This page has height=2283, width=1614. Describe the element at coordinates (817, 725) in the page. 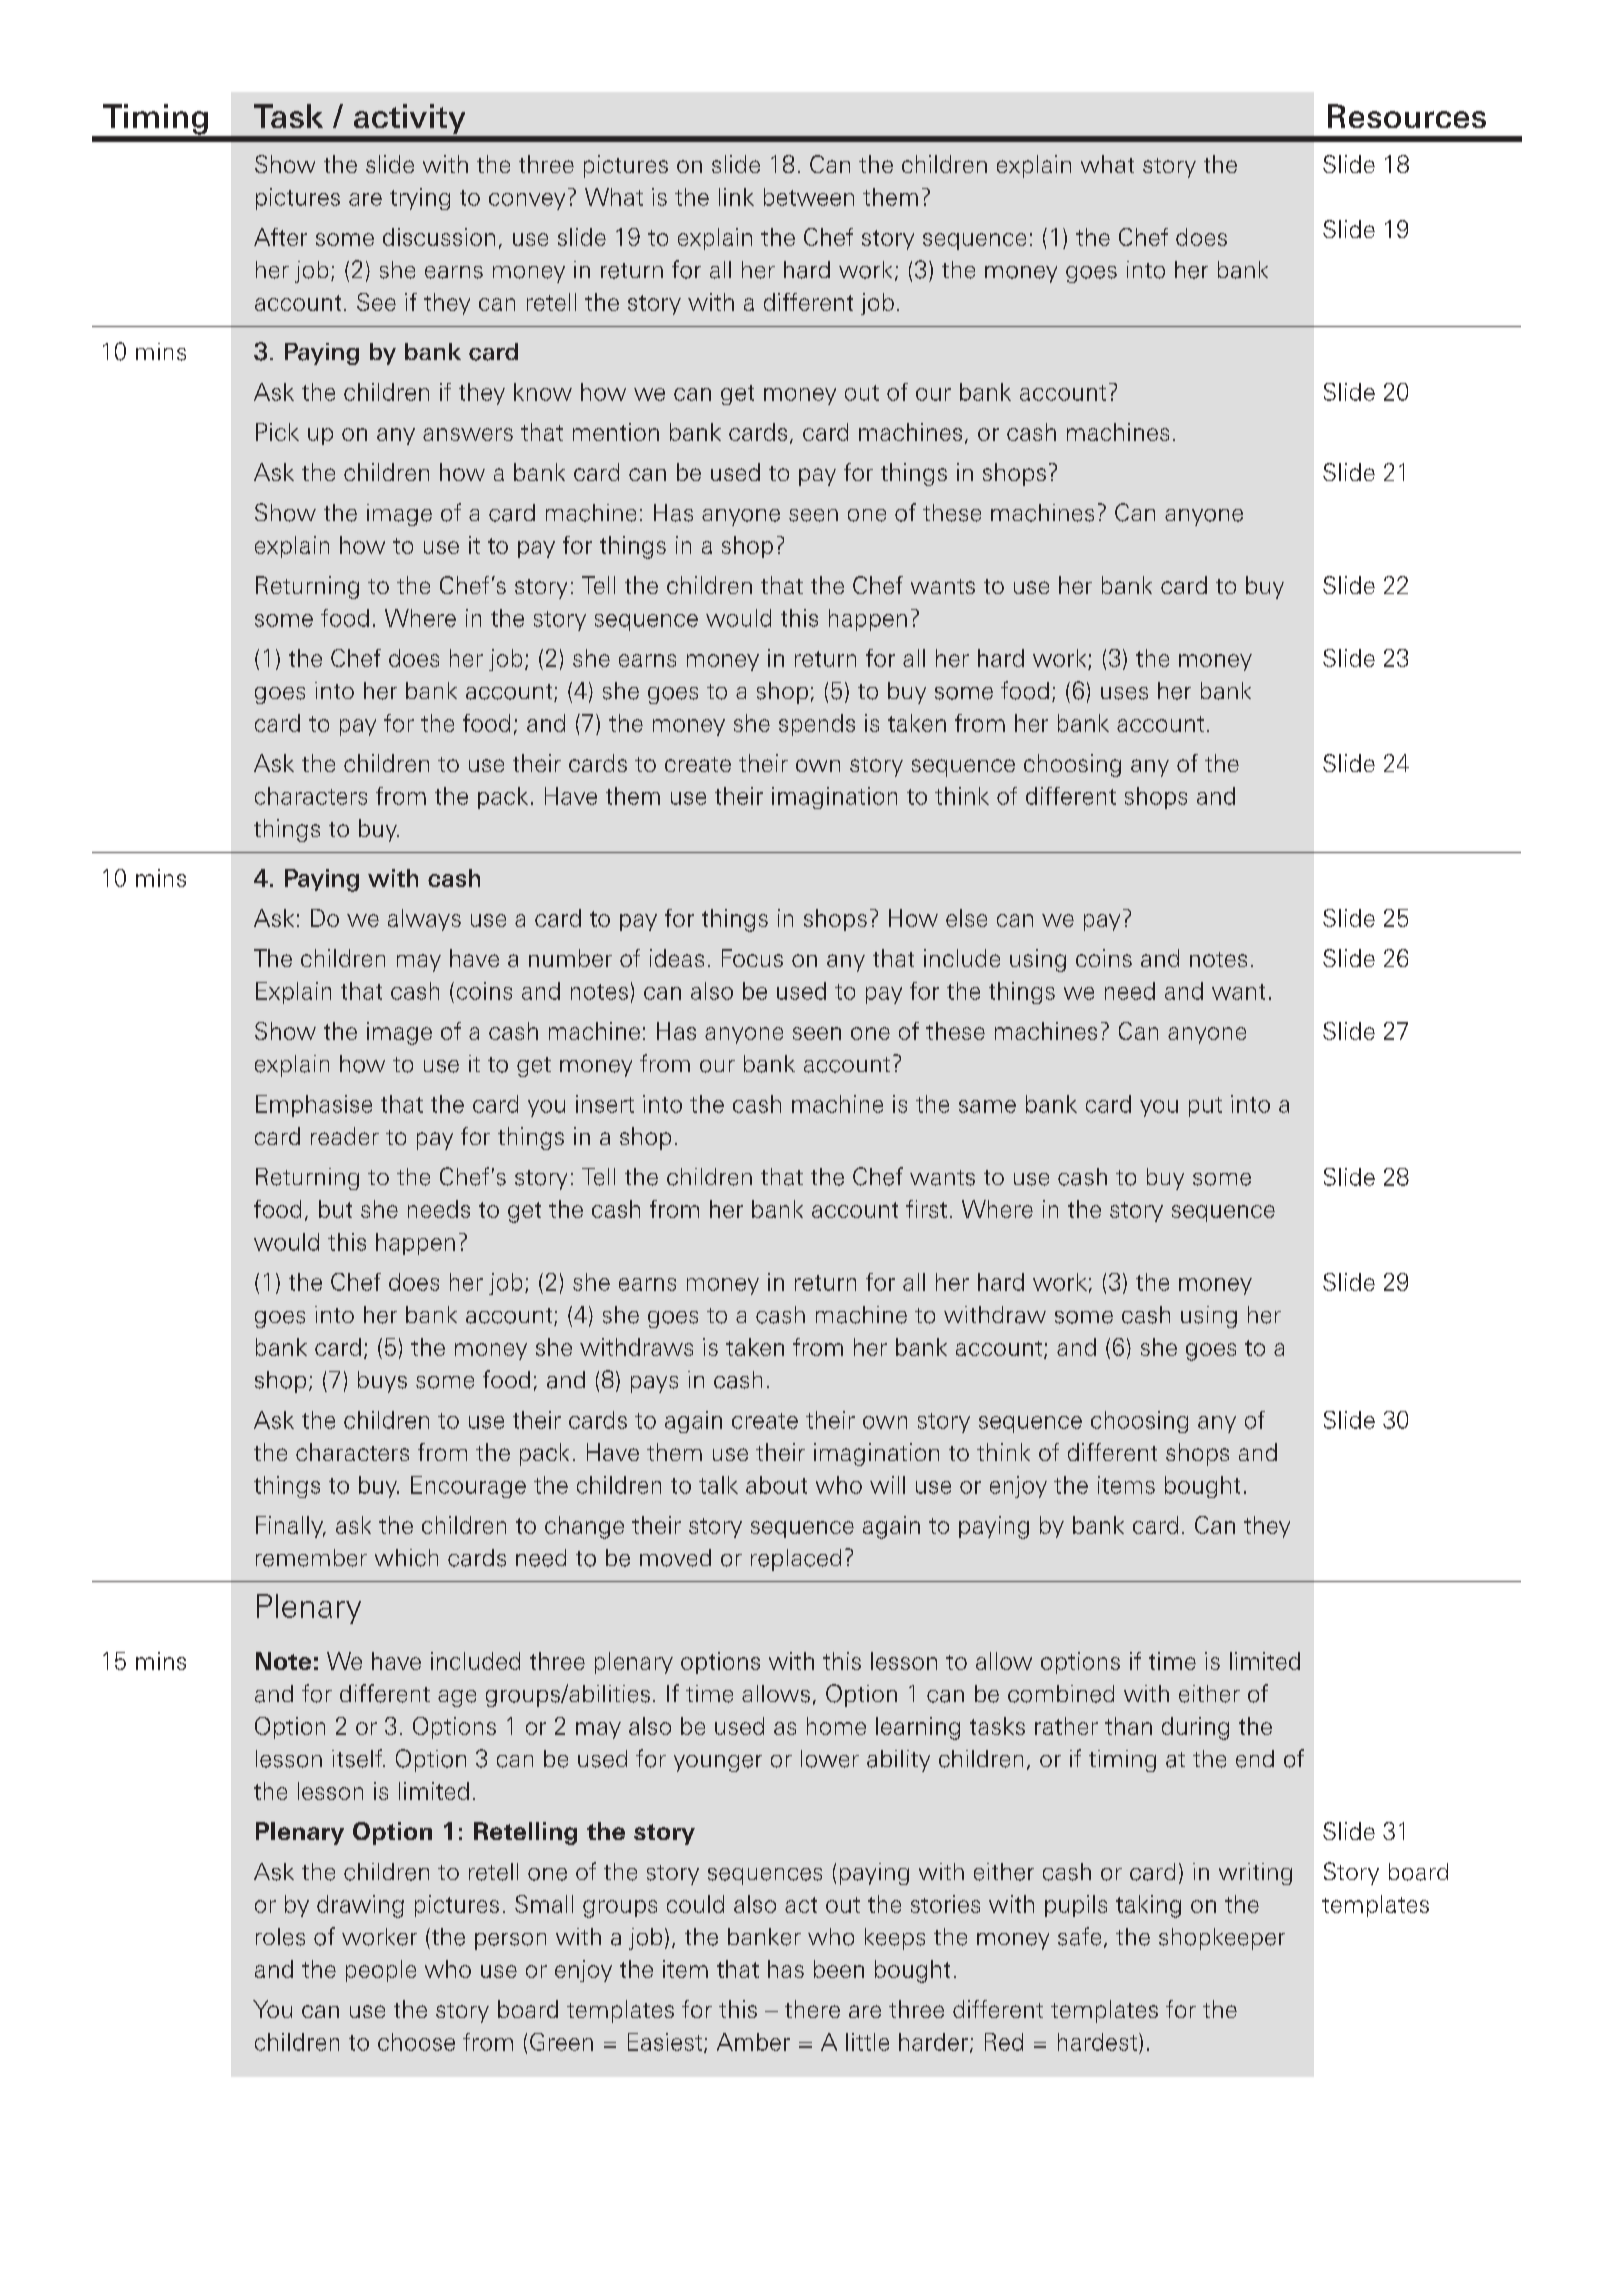

I see `spends` at that location.
